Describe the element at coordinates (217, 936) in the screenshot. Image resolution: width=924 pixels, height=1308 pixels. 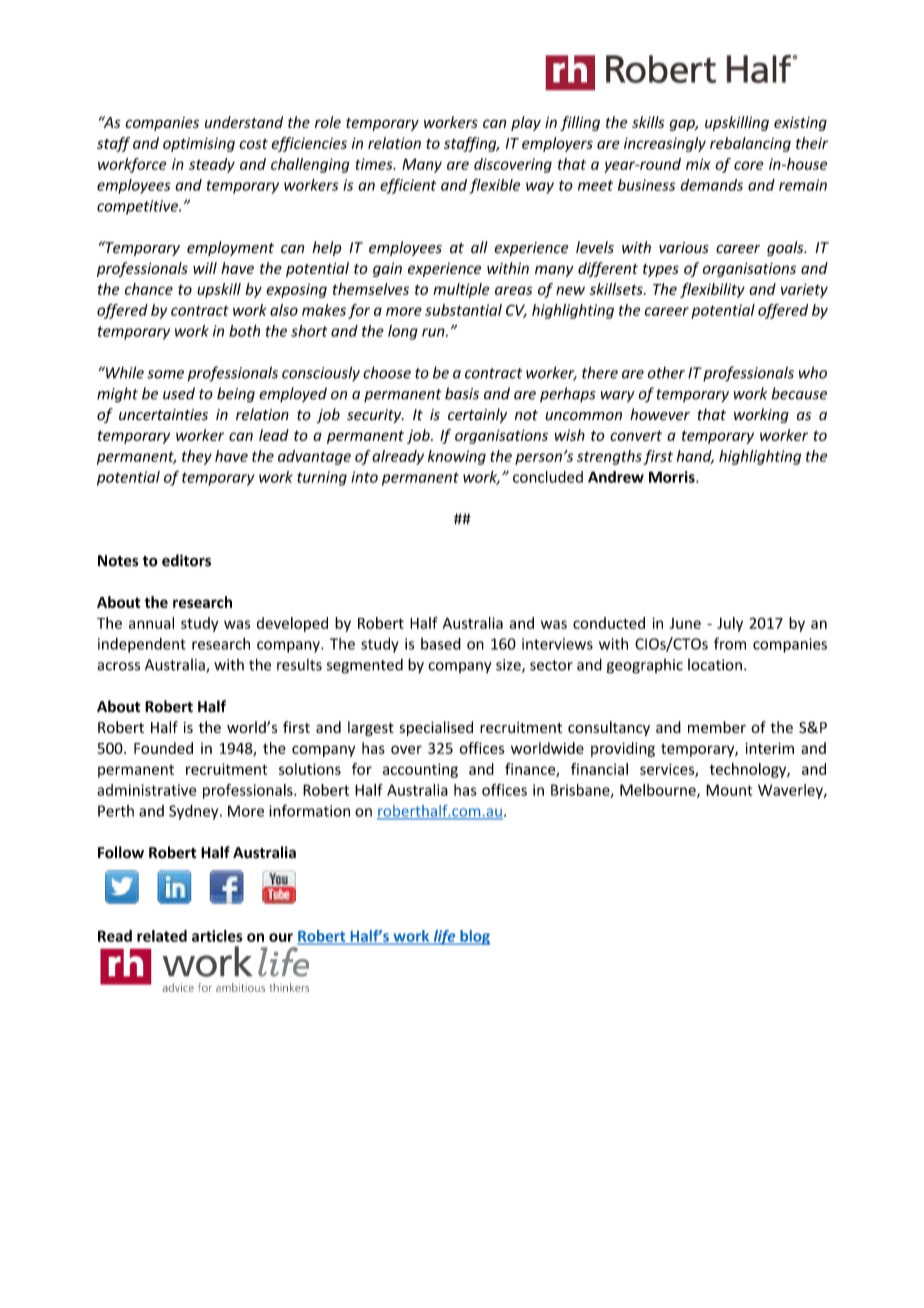
I see `articles` at that location.
